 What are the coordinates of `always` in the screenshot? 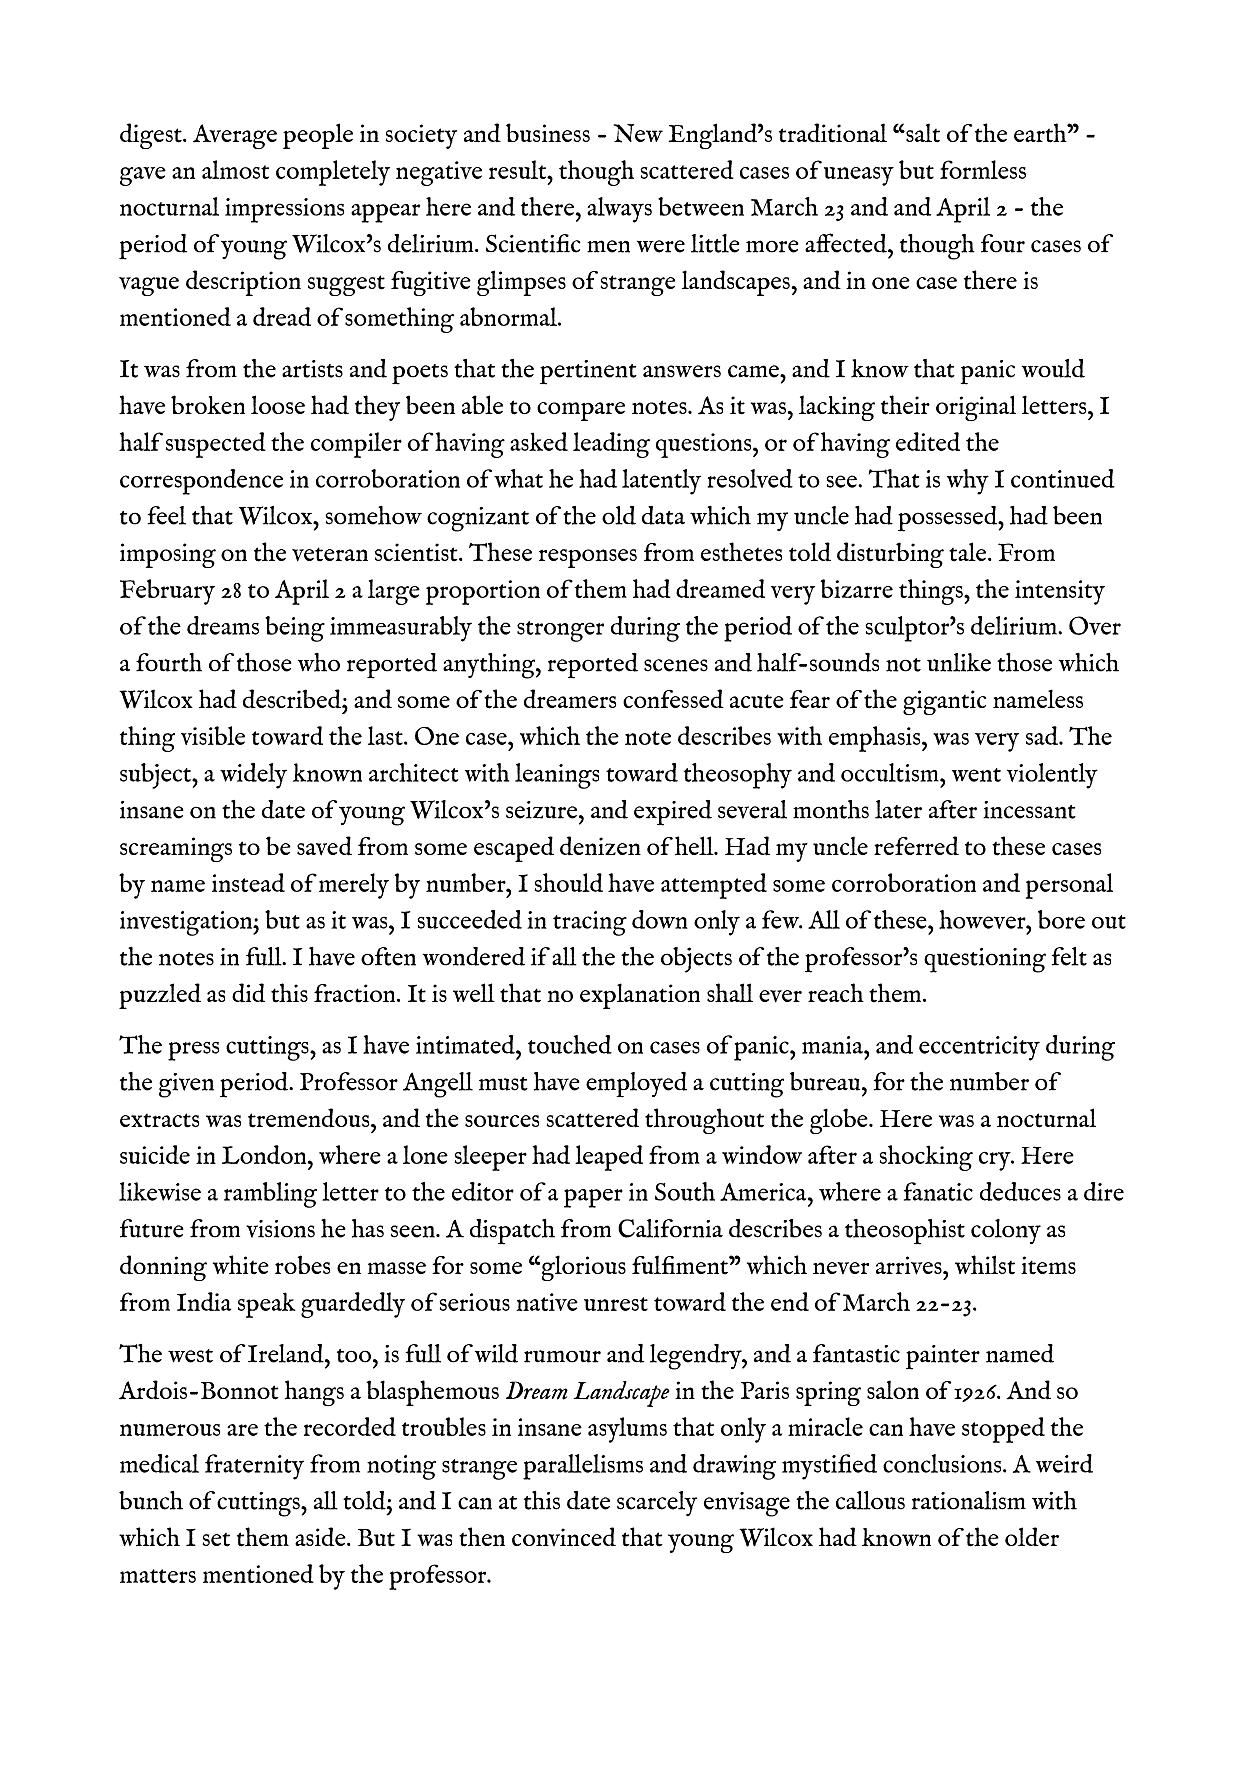 It's located at (619, 210).
